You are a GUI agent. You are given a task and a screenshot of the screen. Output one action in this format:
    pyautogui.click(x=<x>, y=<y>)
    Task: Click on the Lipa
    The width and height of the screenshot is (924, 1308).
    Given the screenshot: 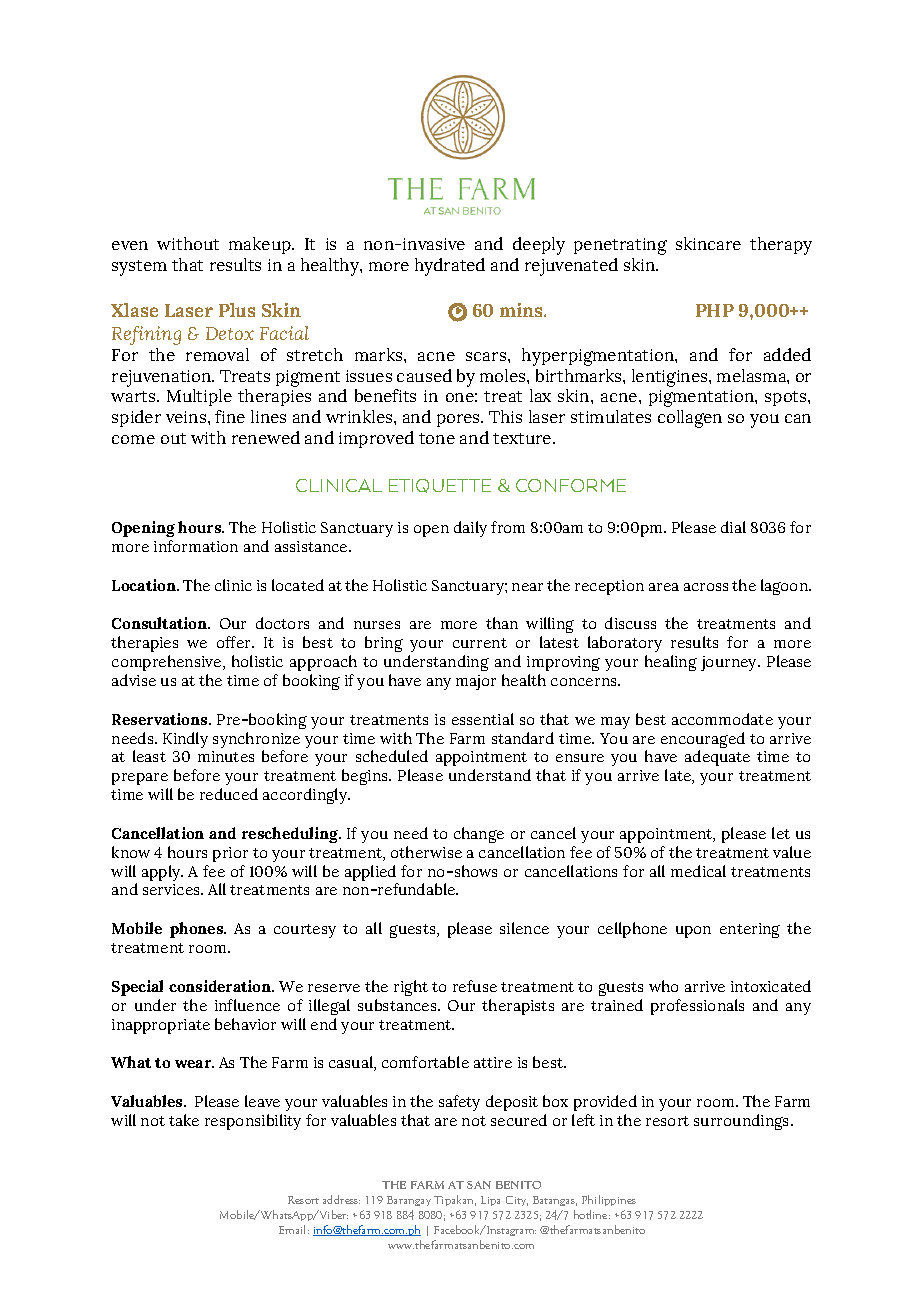 What is the action you would take?
    pyautogui.click(x=490, y=1201)
